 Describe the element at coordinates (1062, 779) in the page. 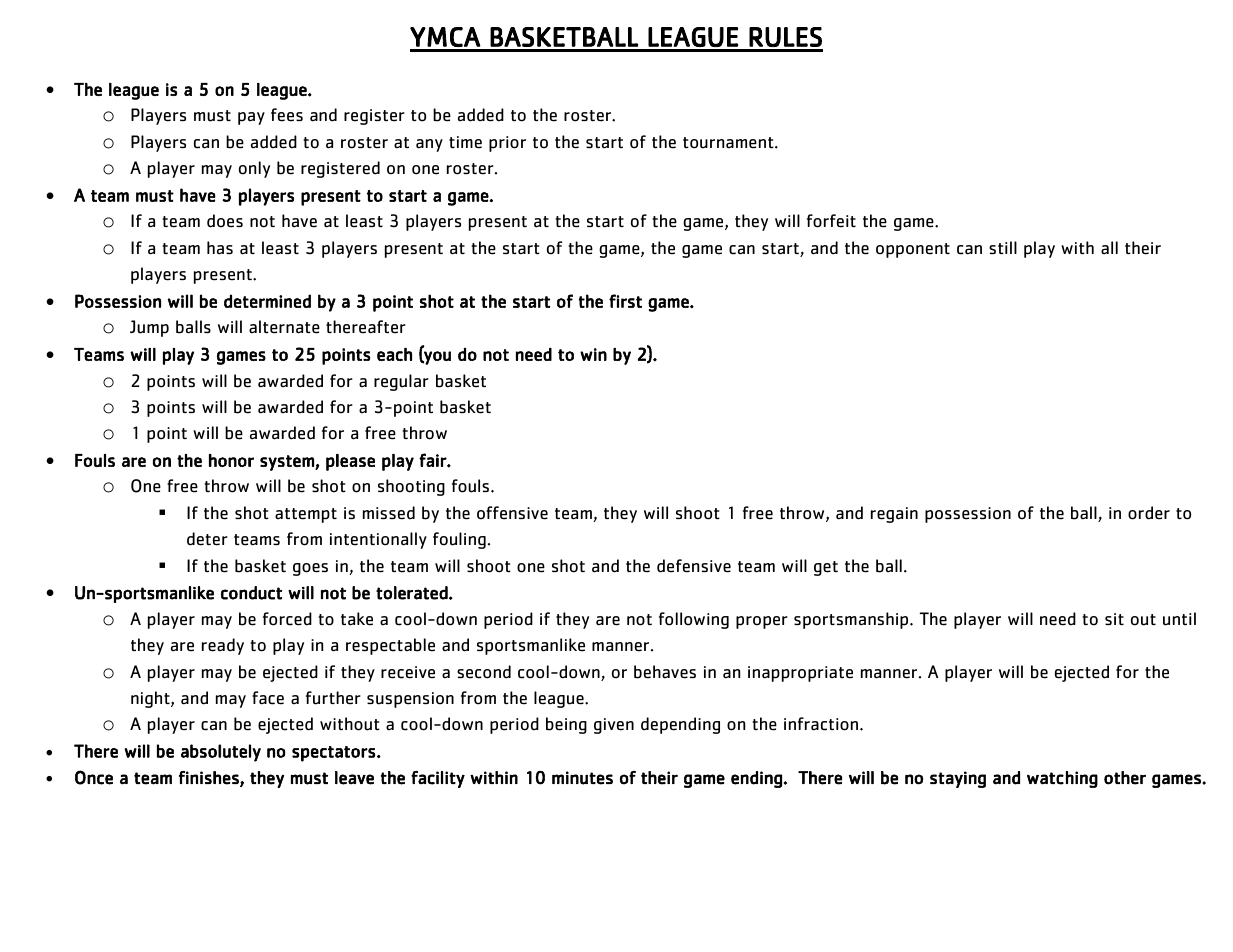

I see `watching` at that location.
